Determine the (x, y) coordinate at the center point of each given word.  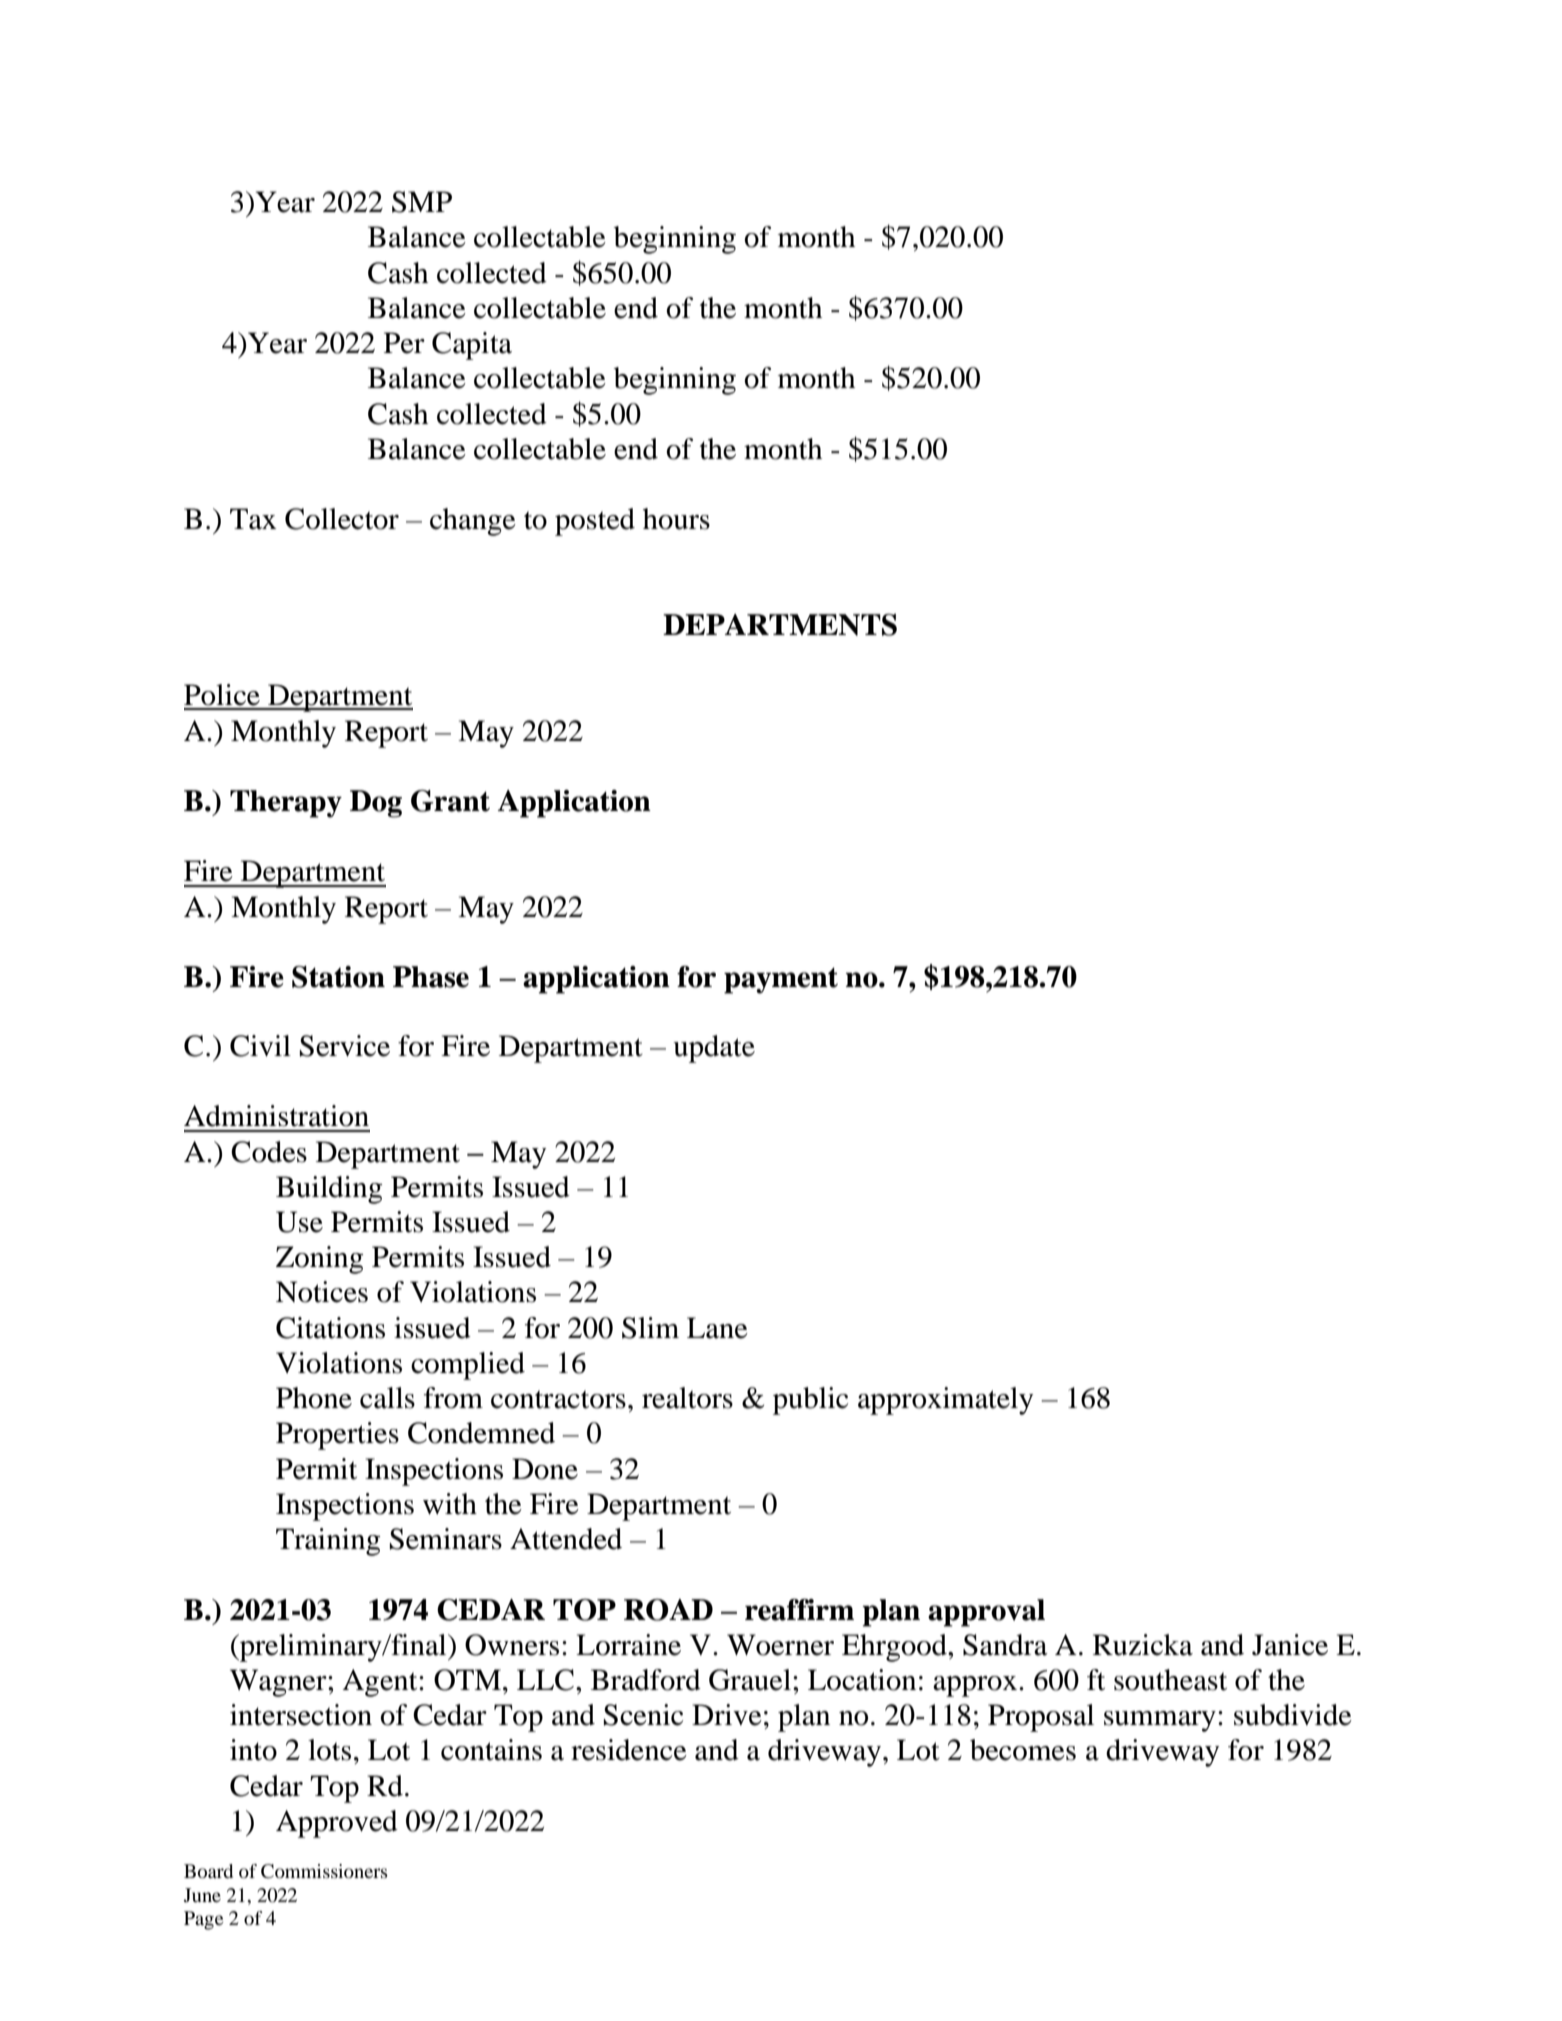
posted (595, 522)
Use (299, 1222)
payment (781, 980)
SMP (422, 202)
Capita (472, 346)
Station (338, 977)
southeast (1170, 1680)
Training (328, 1542)
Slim (650, 1328)
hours (676, 519)
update (714, 1049)
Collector (342, 519)
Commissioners (324, 1871)
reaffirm (799, 1610)
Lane (717, 1328)
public (810, 1401)
